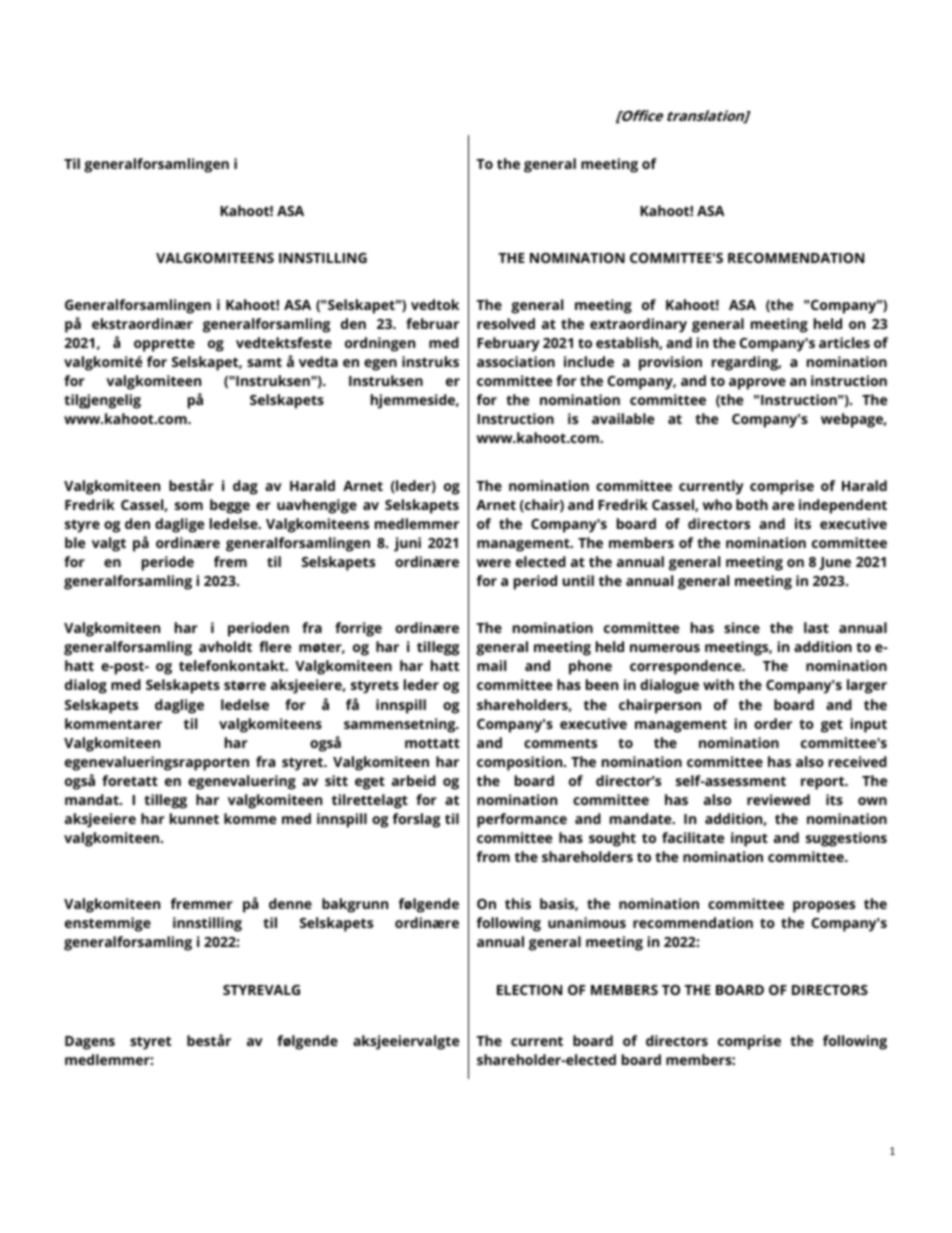 This page has height=1233, width=952. I want to click on both, so click(752, 504).
